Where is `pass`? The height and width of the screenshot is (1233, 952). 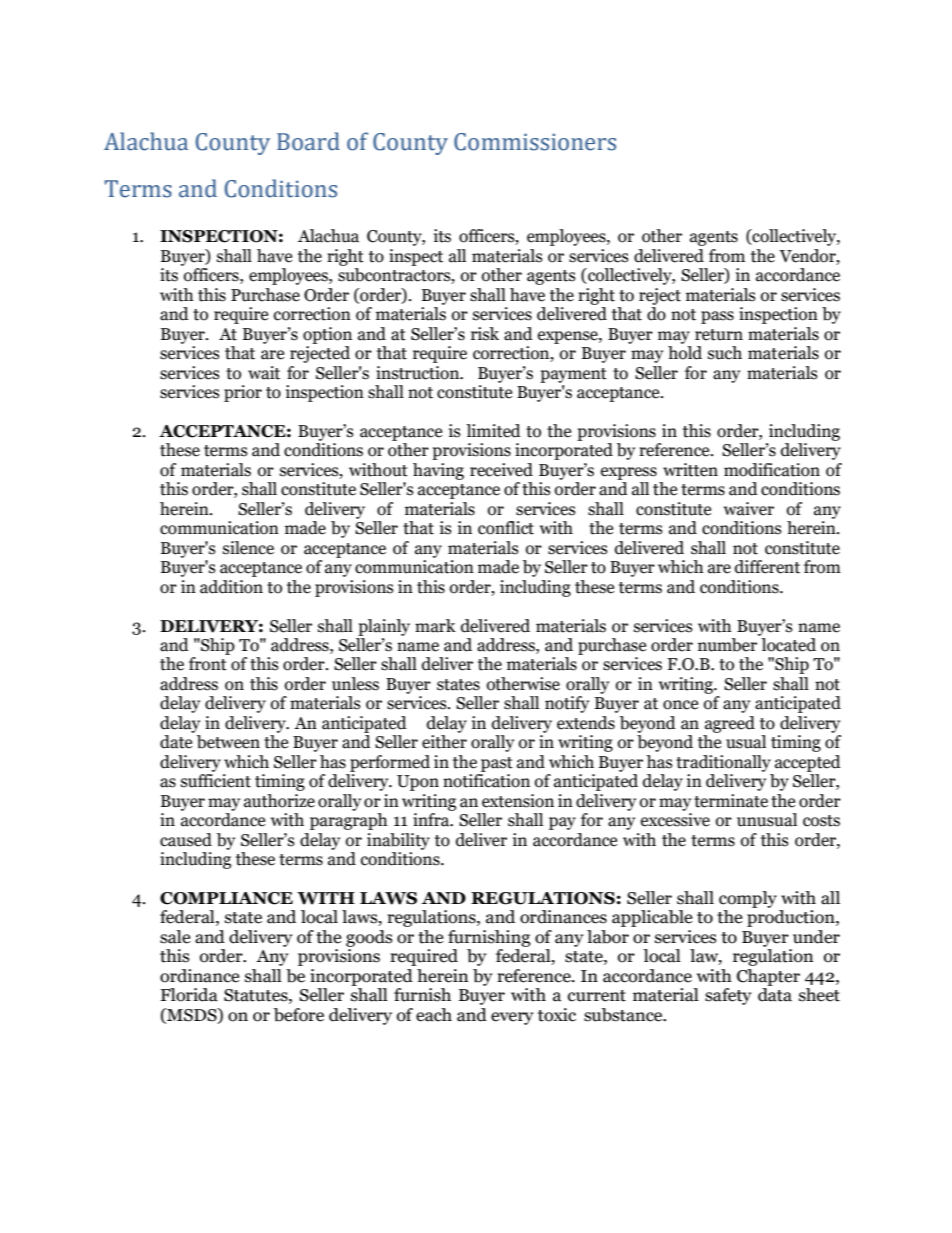 pass is located at coordinates (717, 317).
